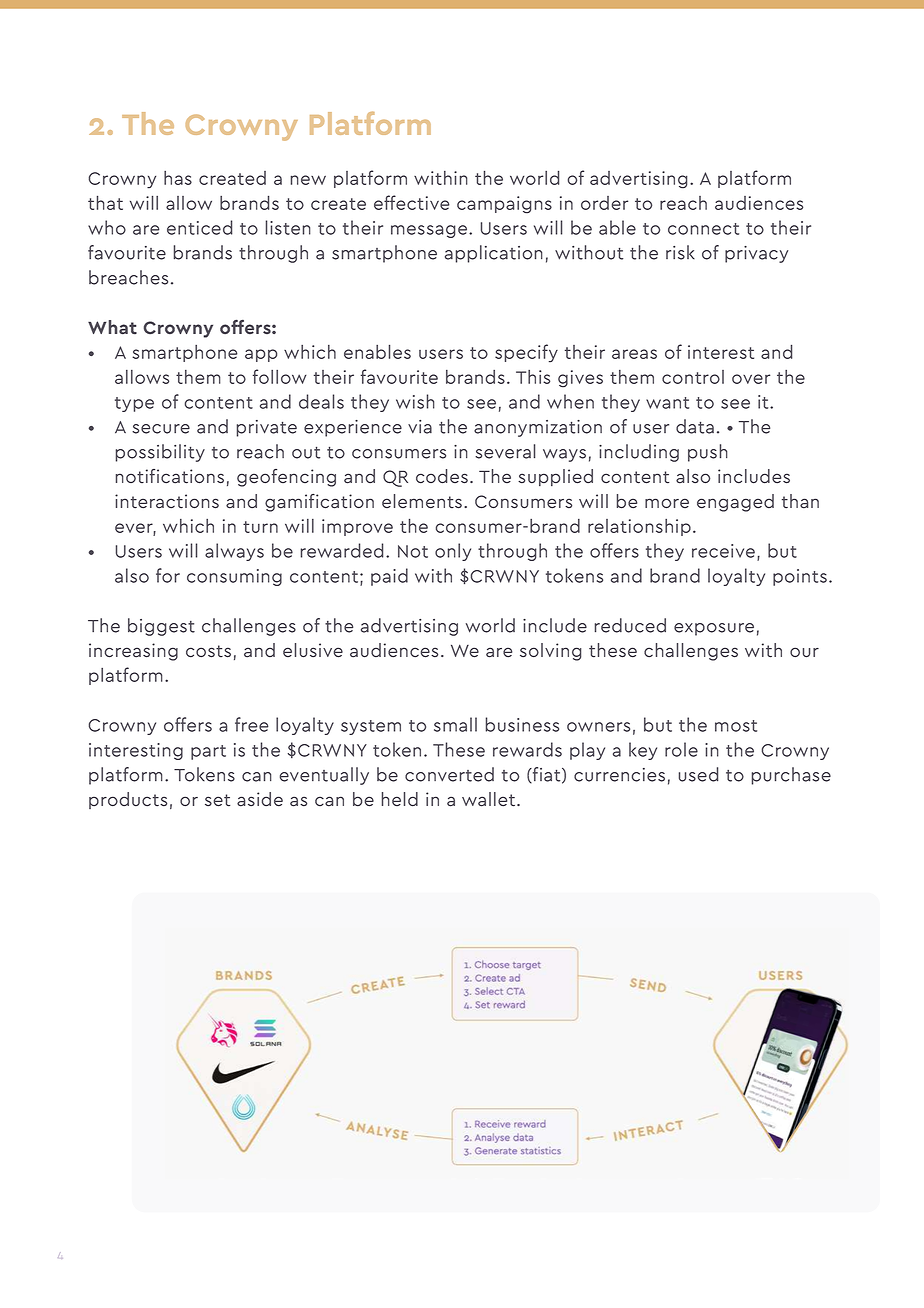 The height and width of the document is (1308, 924). Describe the element at coordinates (703, 229) in the document. I see `connect` at that location.
